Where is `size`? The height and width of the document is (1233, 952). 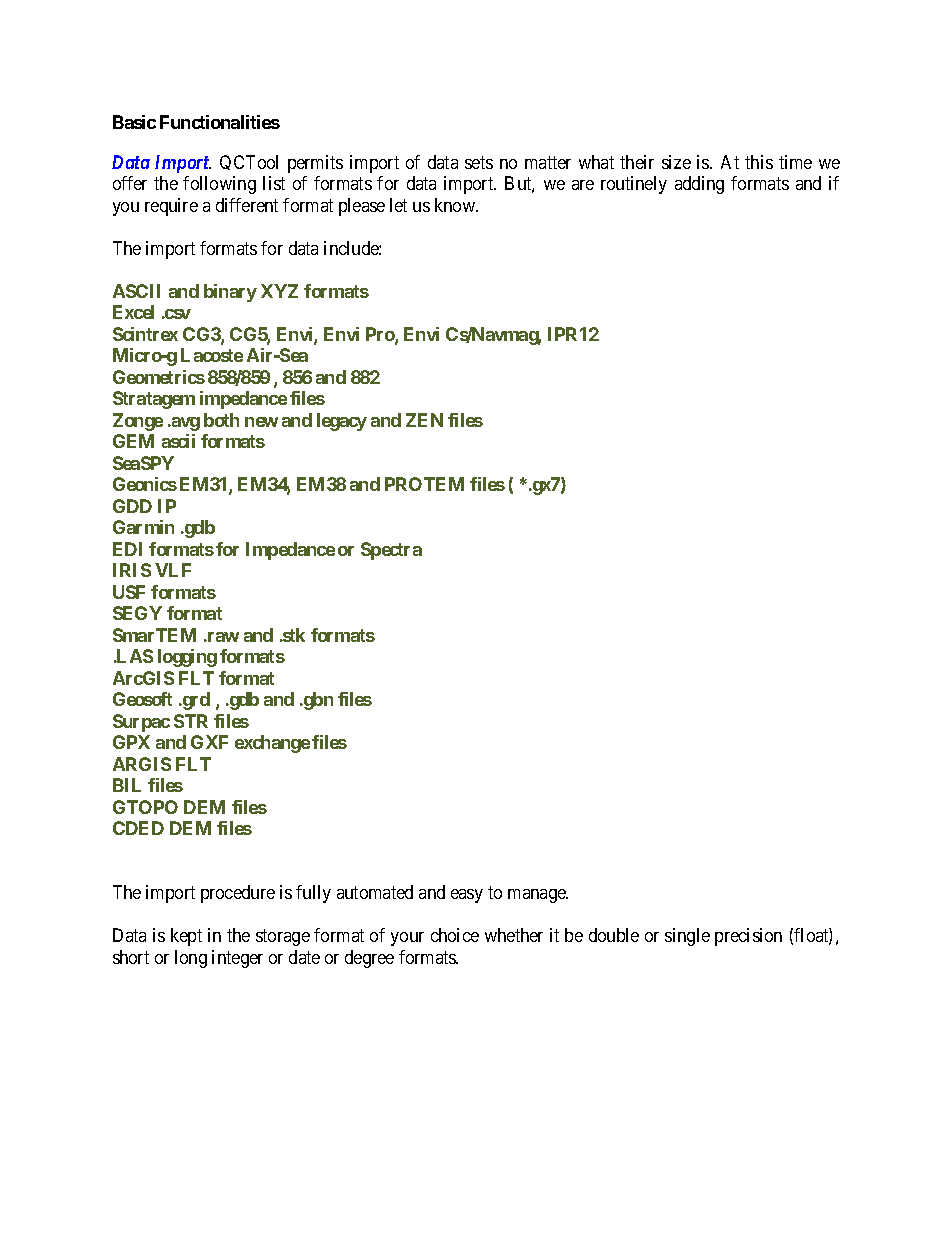
size is located at coordinates (676, 162).
